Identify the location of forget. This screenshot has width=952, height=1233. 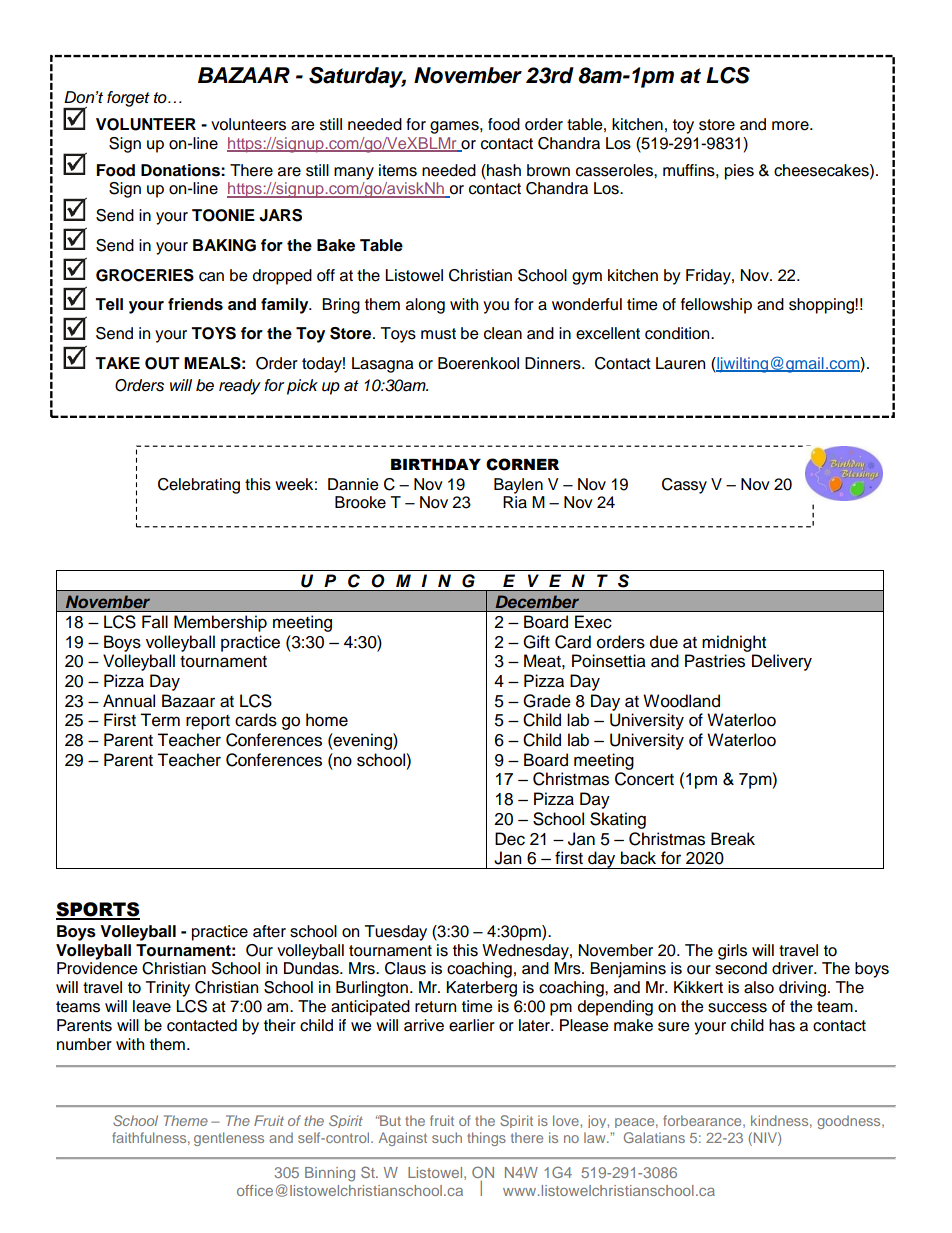
(128, 99).
